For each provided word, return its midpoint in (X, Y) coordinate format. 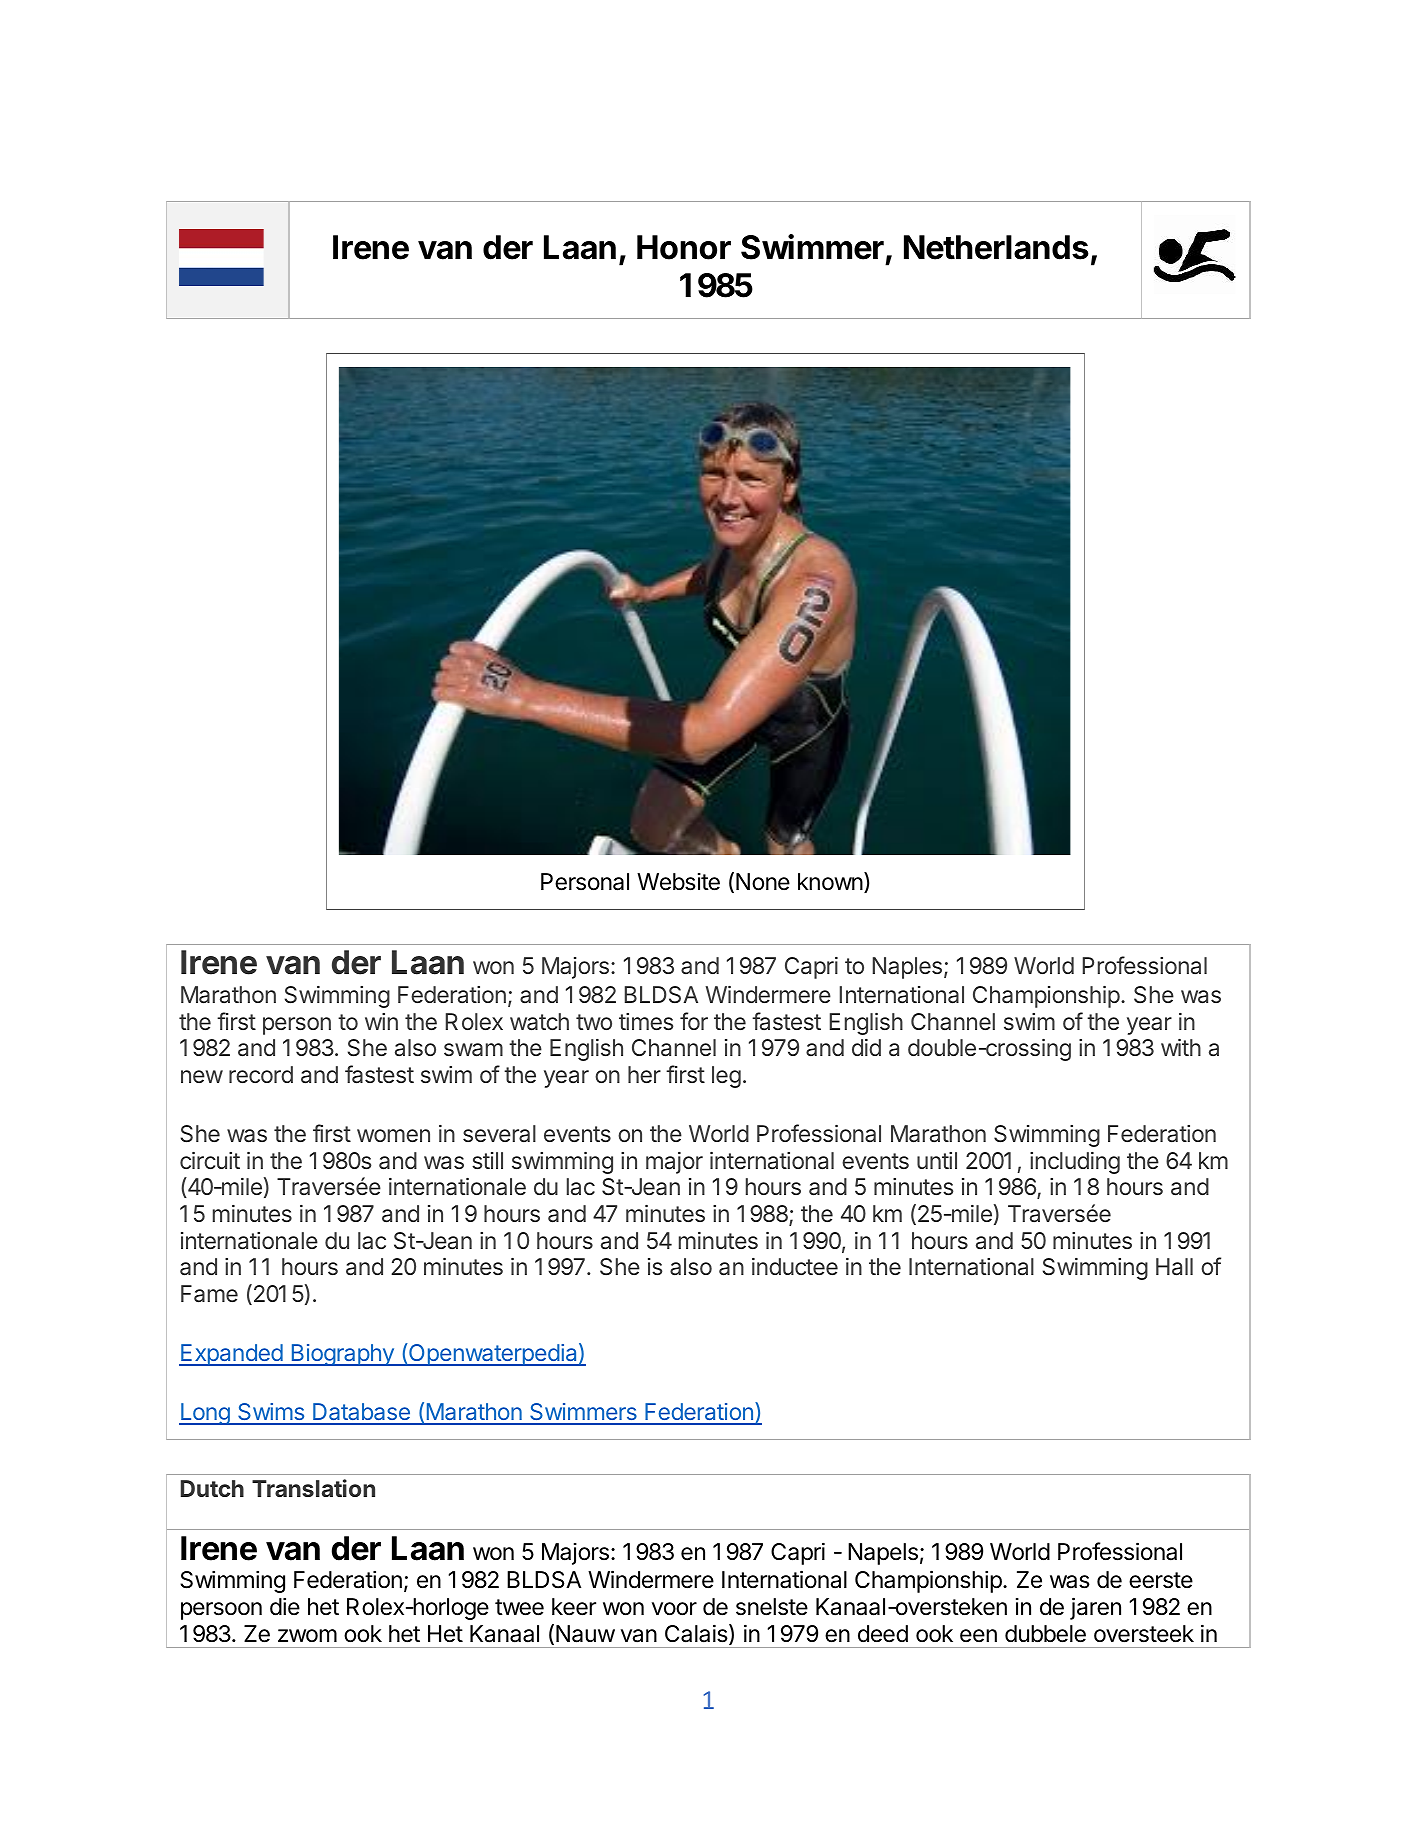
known (830, 881)
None (763, 882)
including (1075, 1163)
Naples (907, 968)
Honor (684, 247)
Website (678, 882)
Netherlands (996, 247)
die (285, 1606)
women (393, 1135)
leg (726, 1077)
